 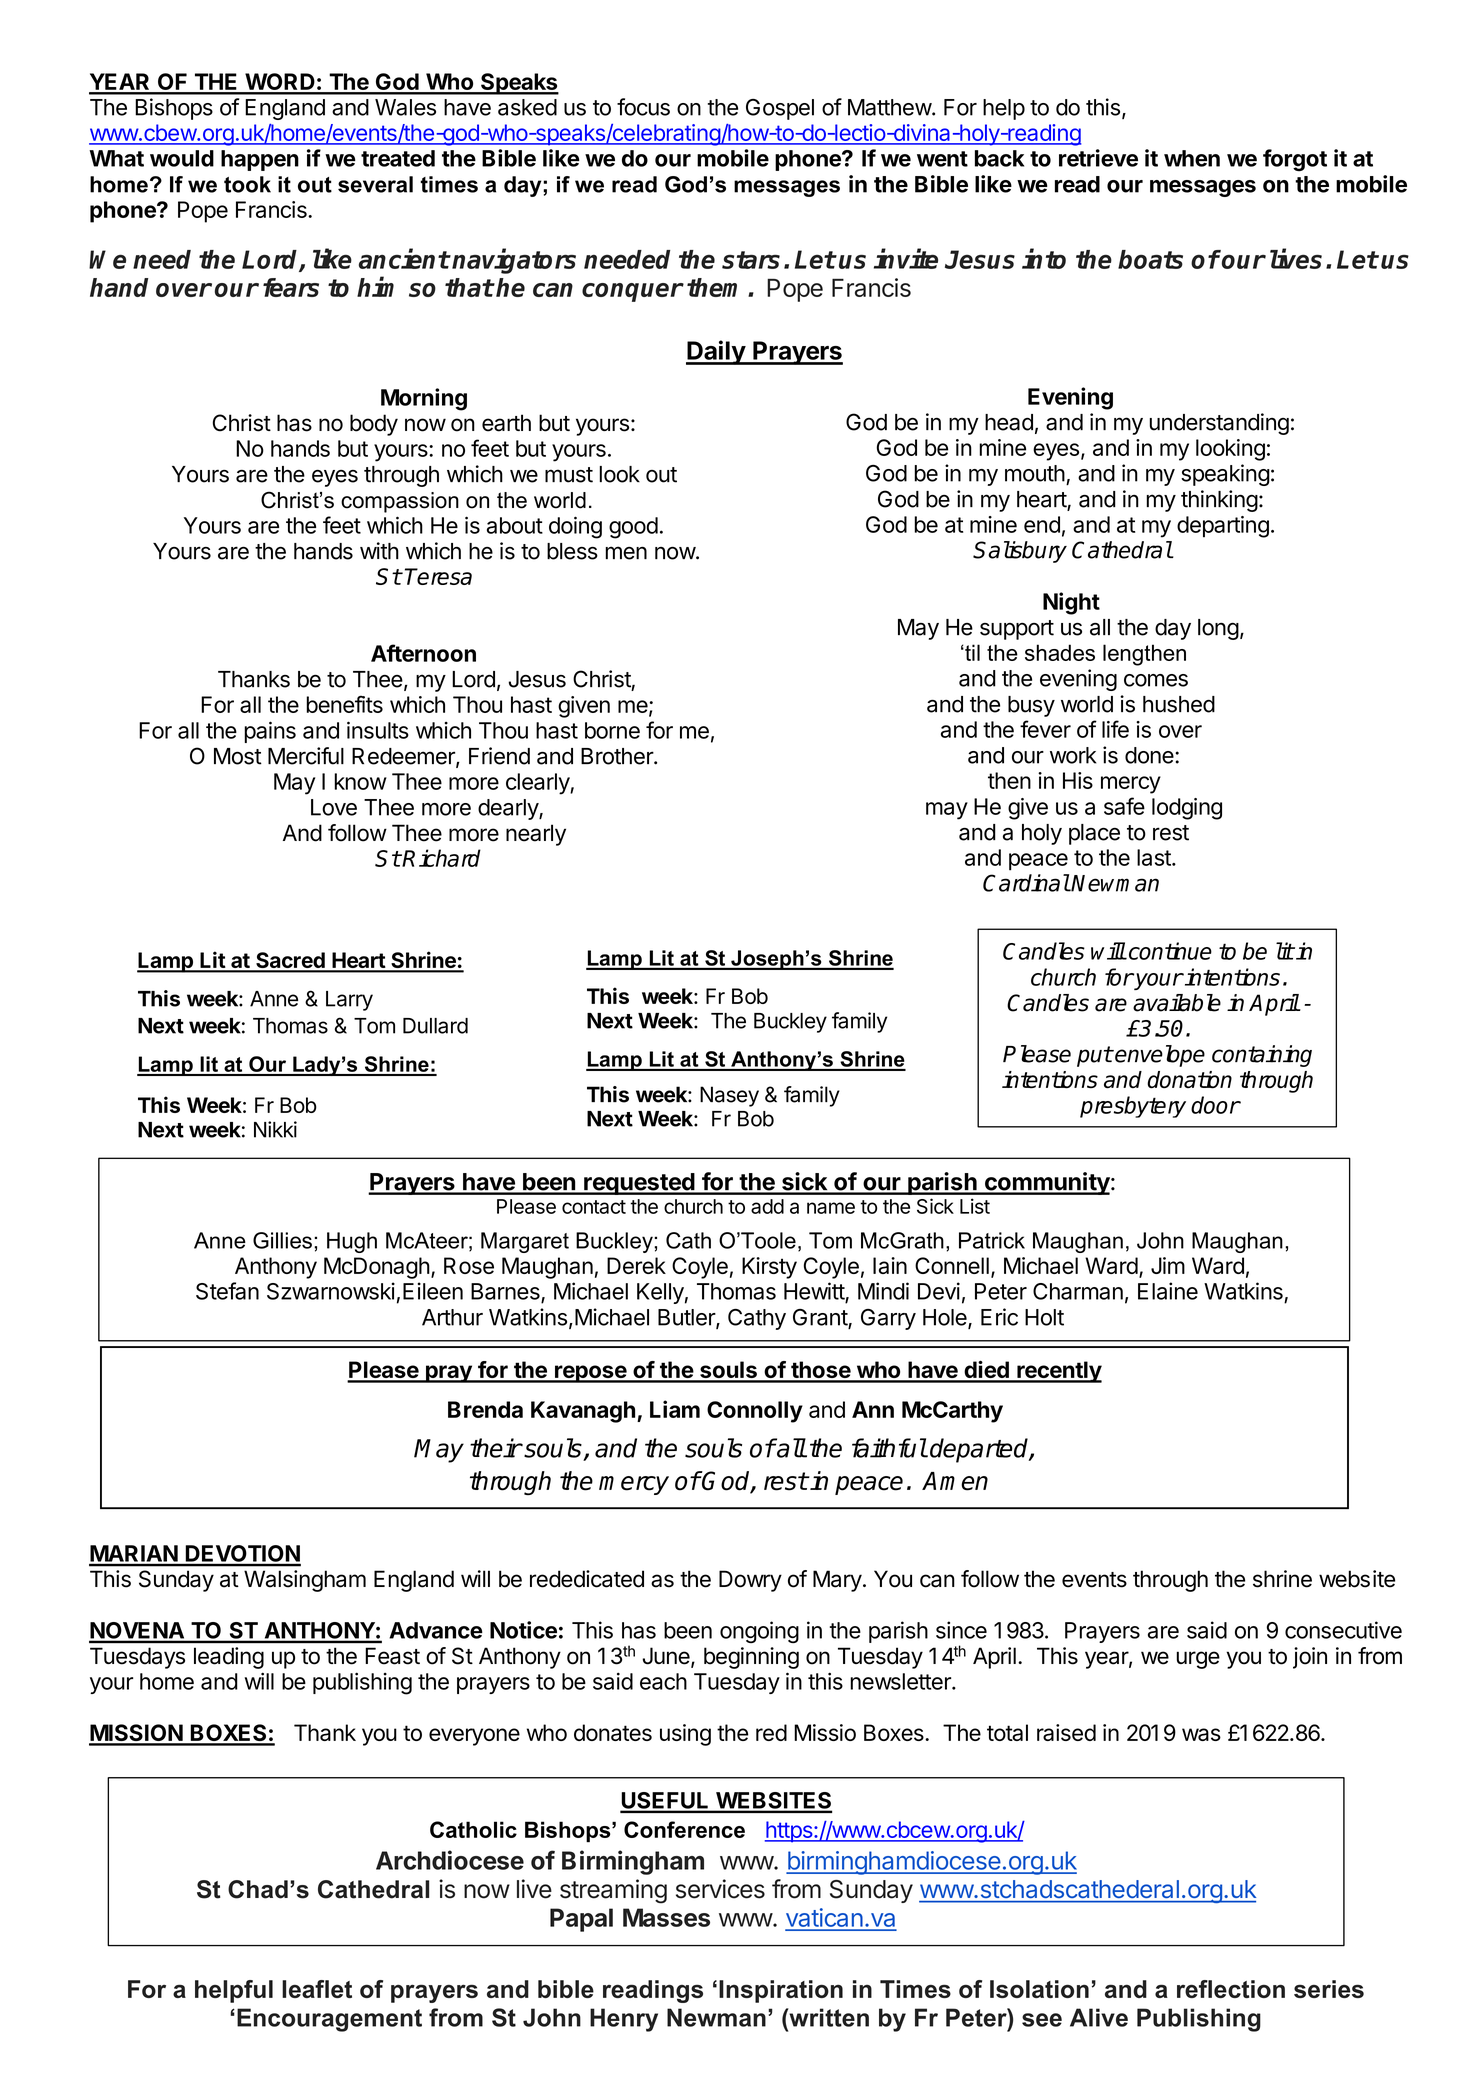 I want to click on Sacred, so click(x=290, y=961).
